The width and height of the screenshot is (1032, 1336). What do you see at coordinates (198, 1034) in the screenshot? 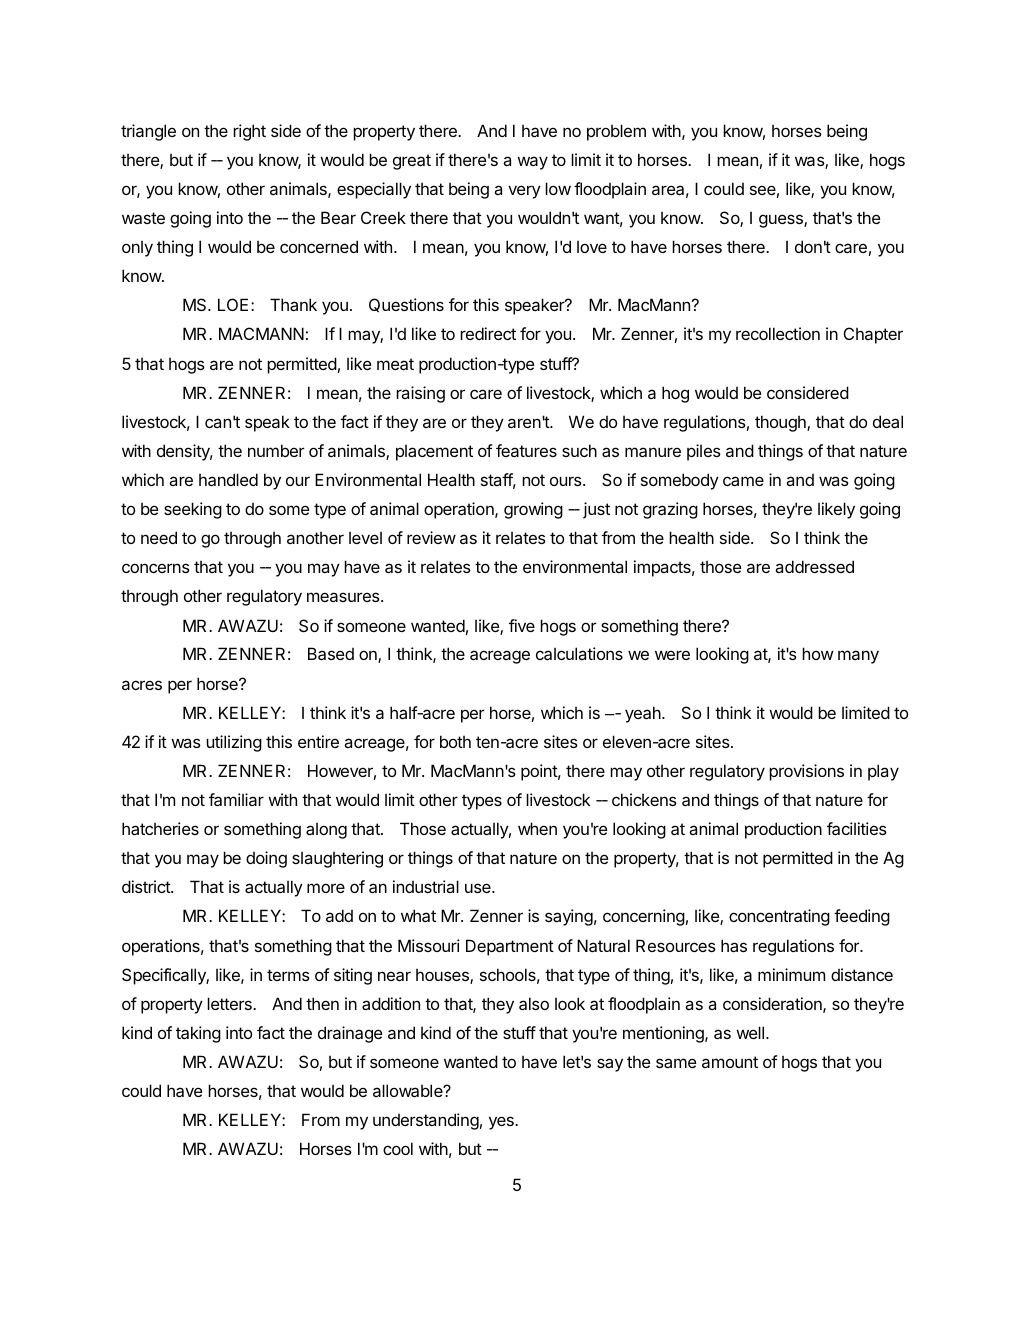
I see `taking` at bounding box center [198, 1034].
